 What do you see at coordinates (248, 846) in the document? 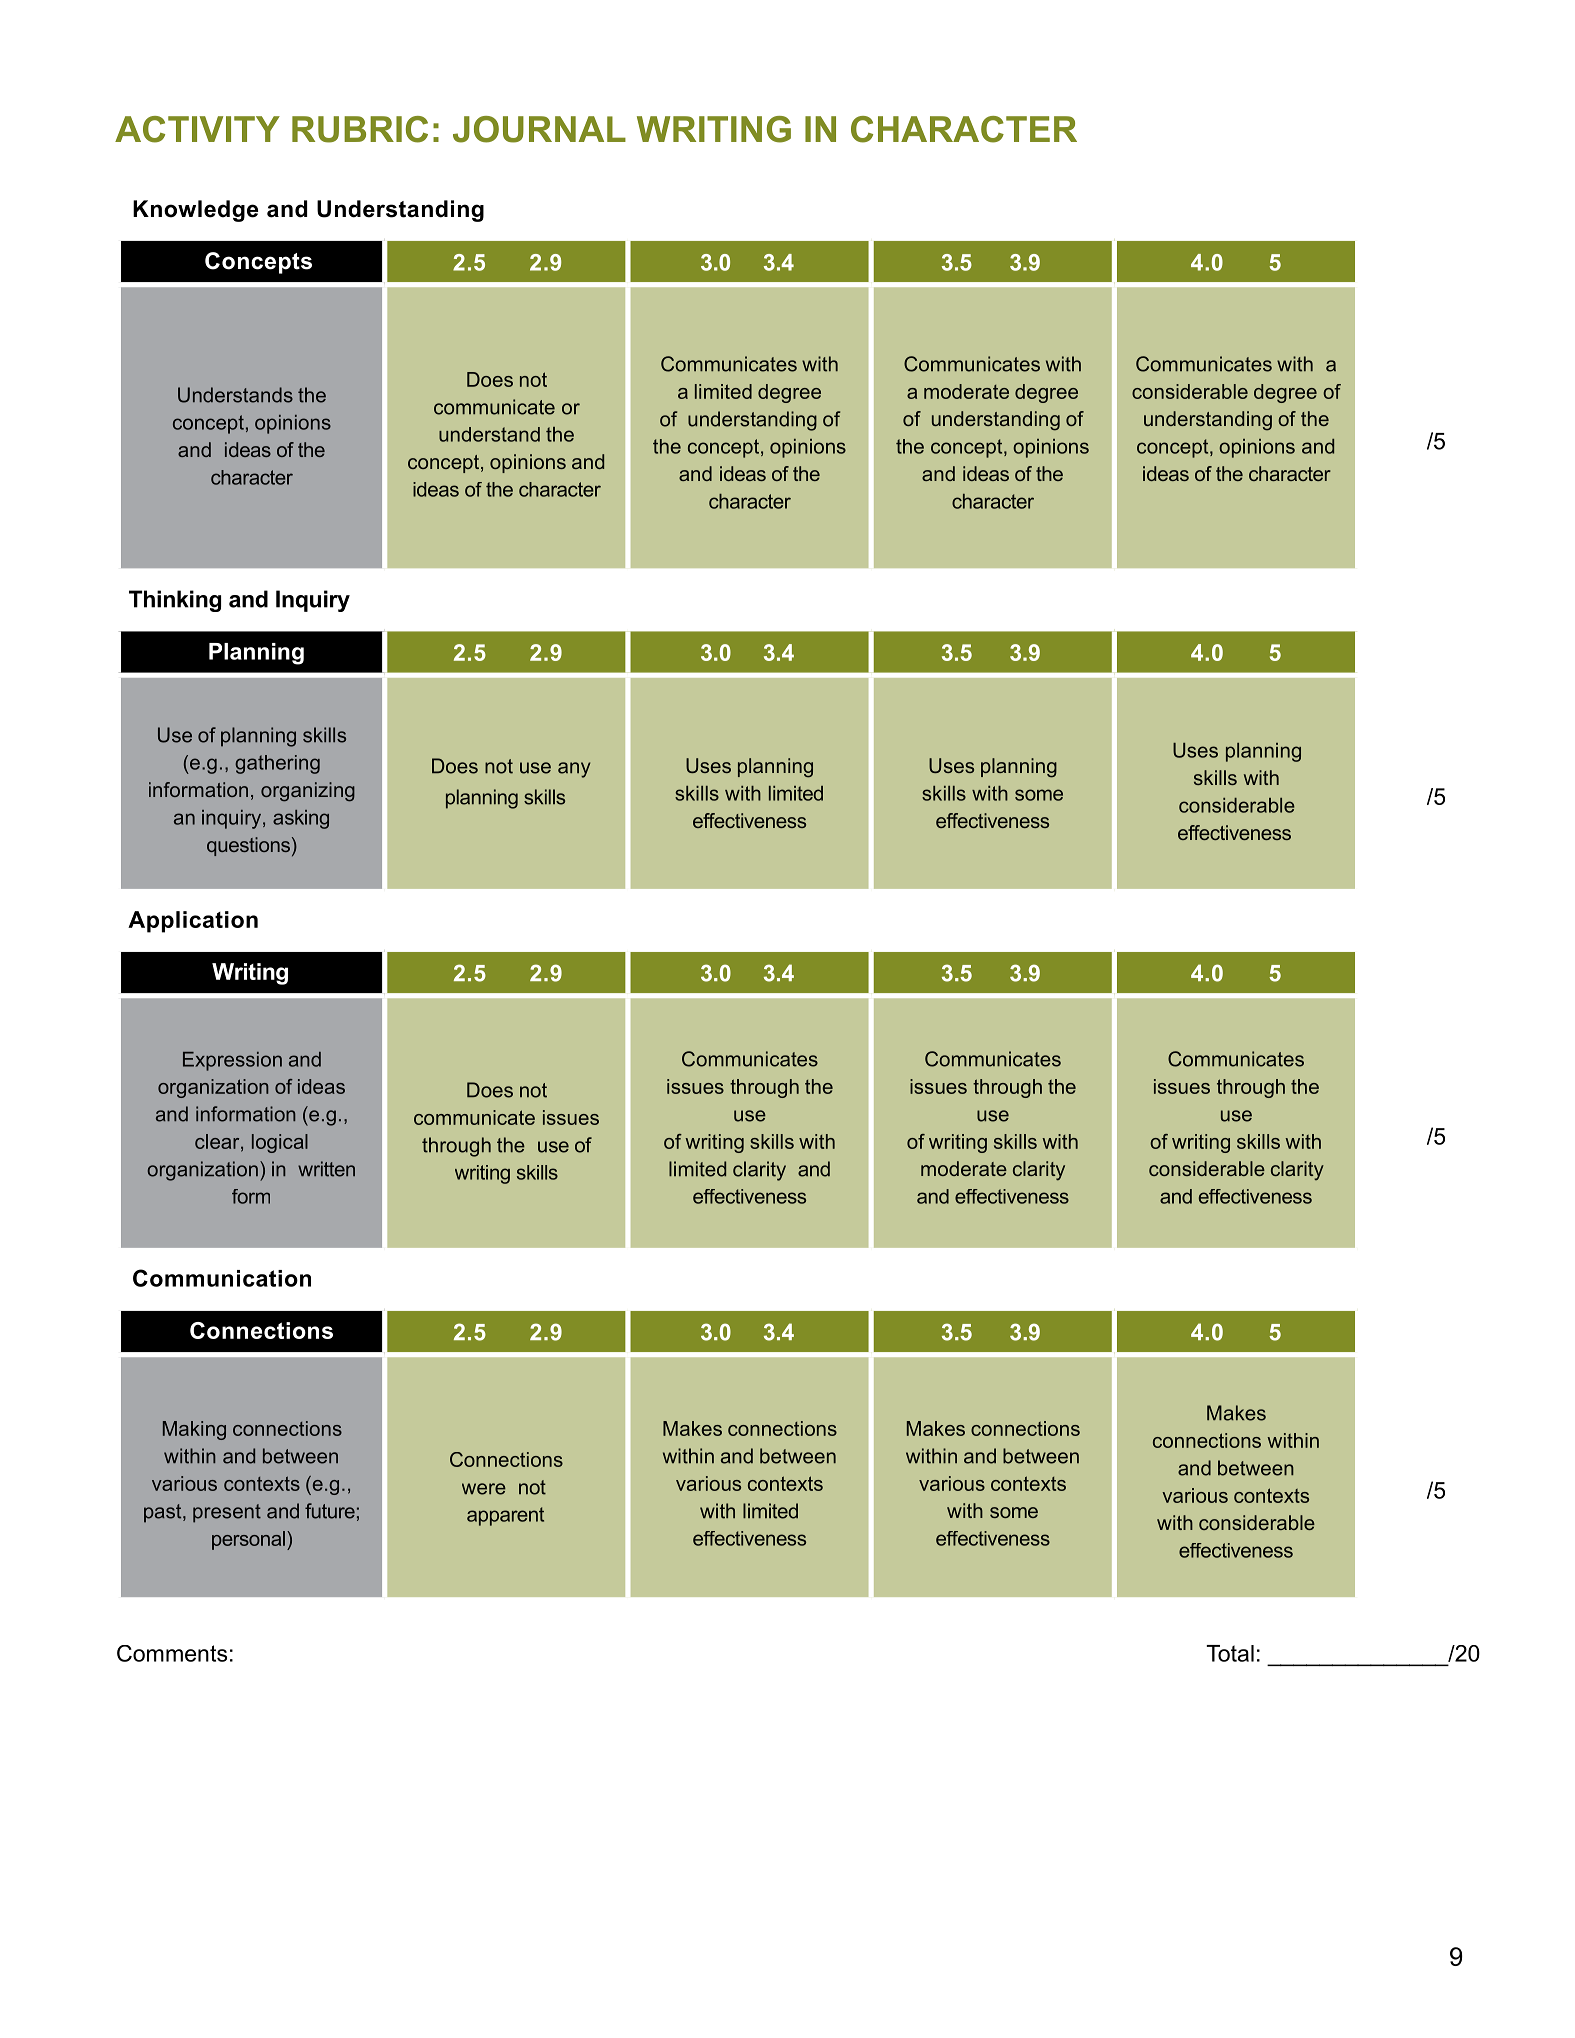
I see `questions` at bounding box center [248, 846].
